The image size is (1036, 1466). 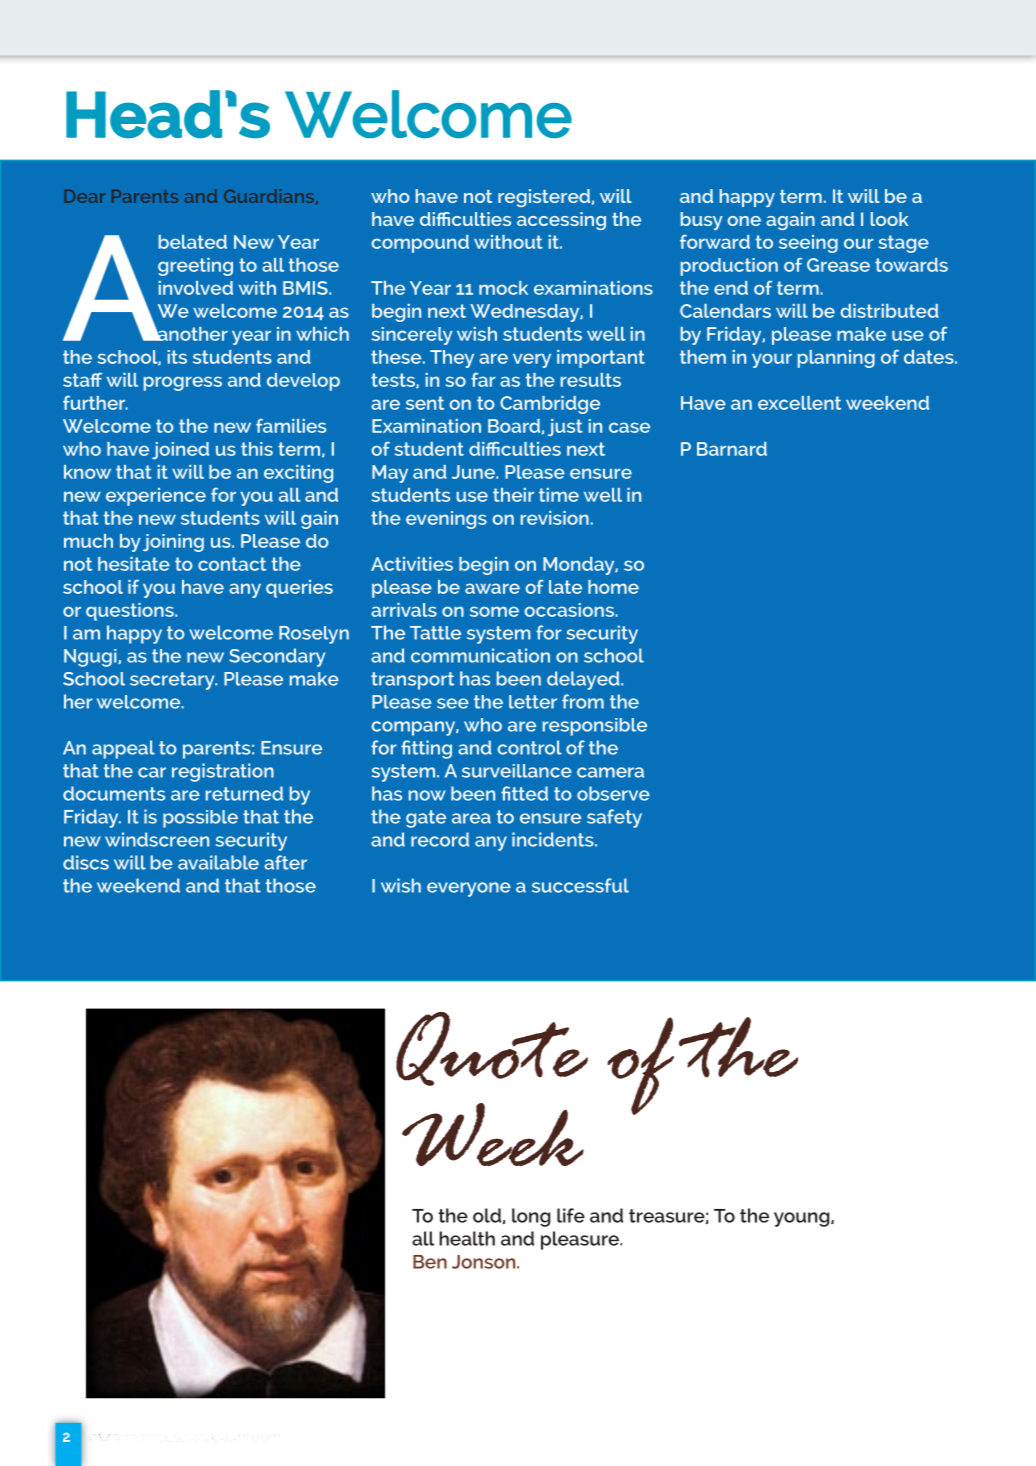 I want to click on young, so click(x=803, y=1219).
